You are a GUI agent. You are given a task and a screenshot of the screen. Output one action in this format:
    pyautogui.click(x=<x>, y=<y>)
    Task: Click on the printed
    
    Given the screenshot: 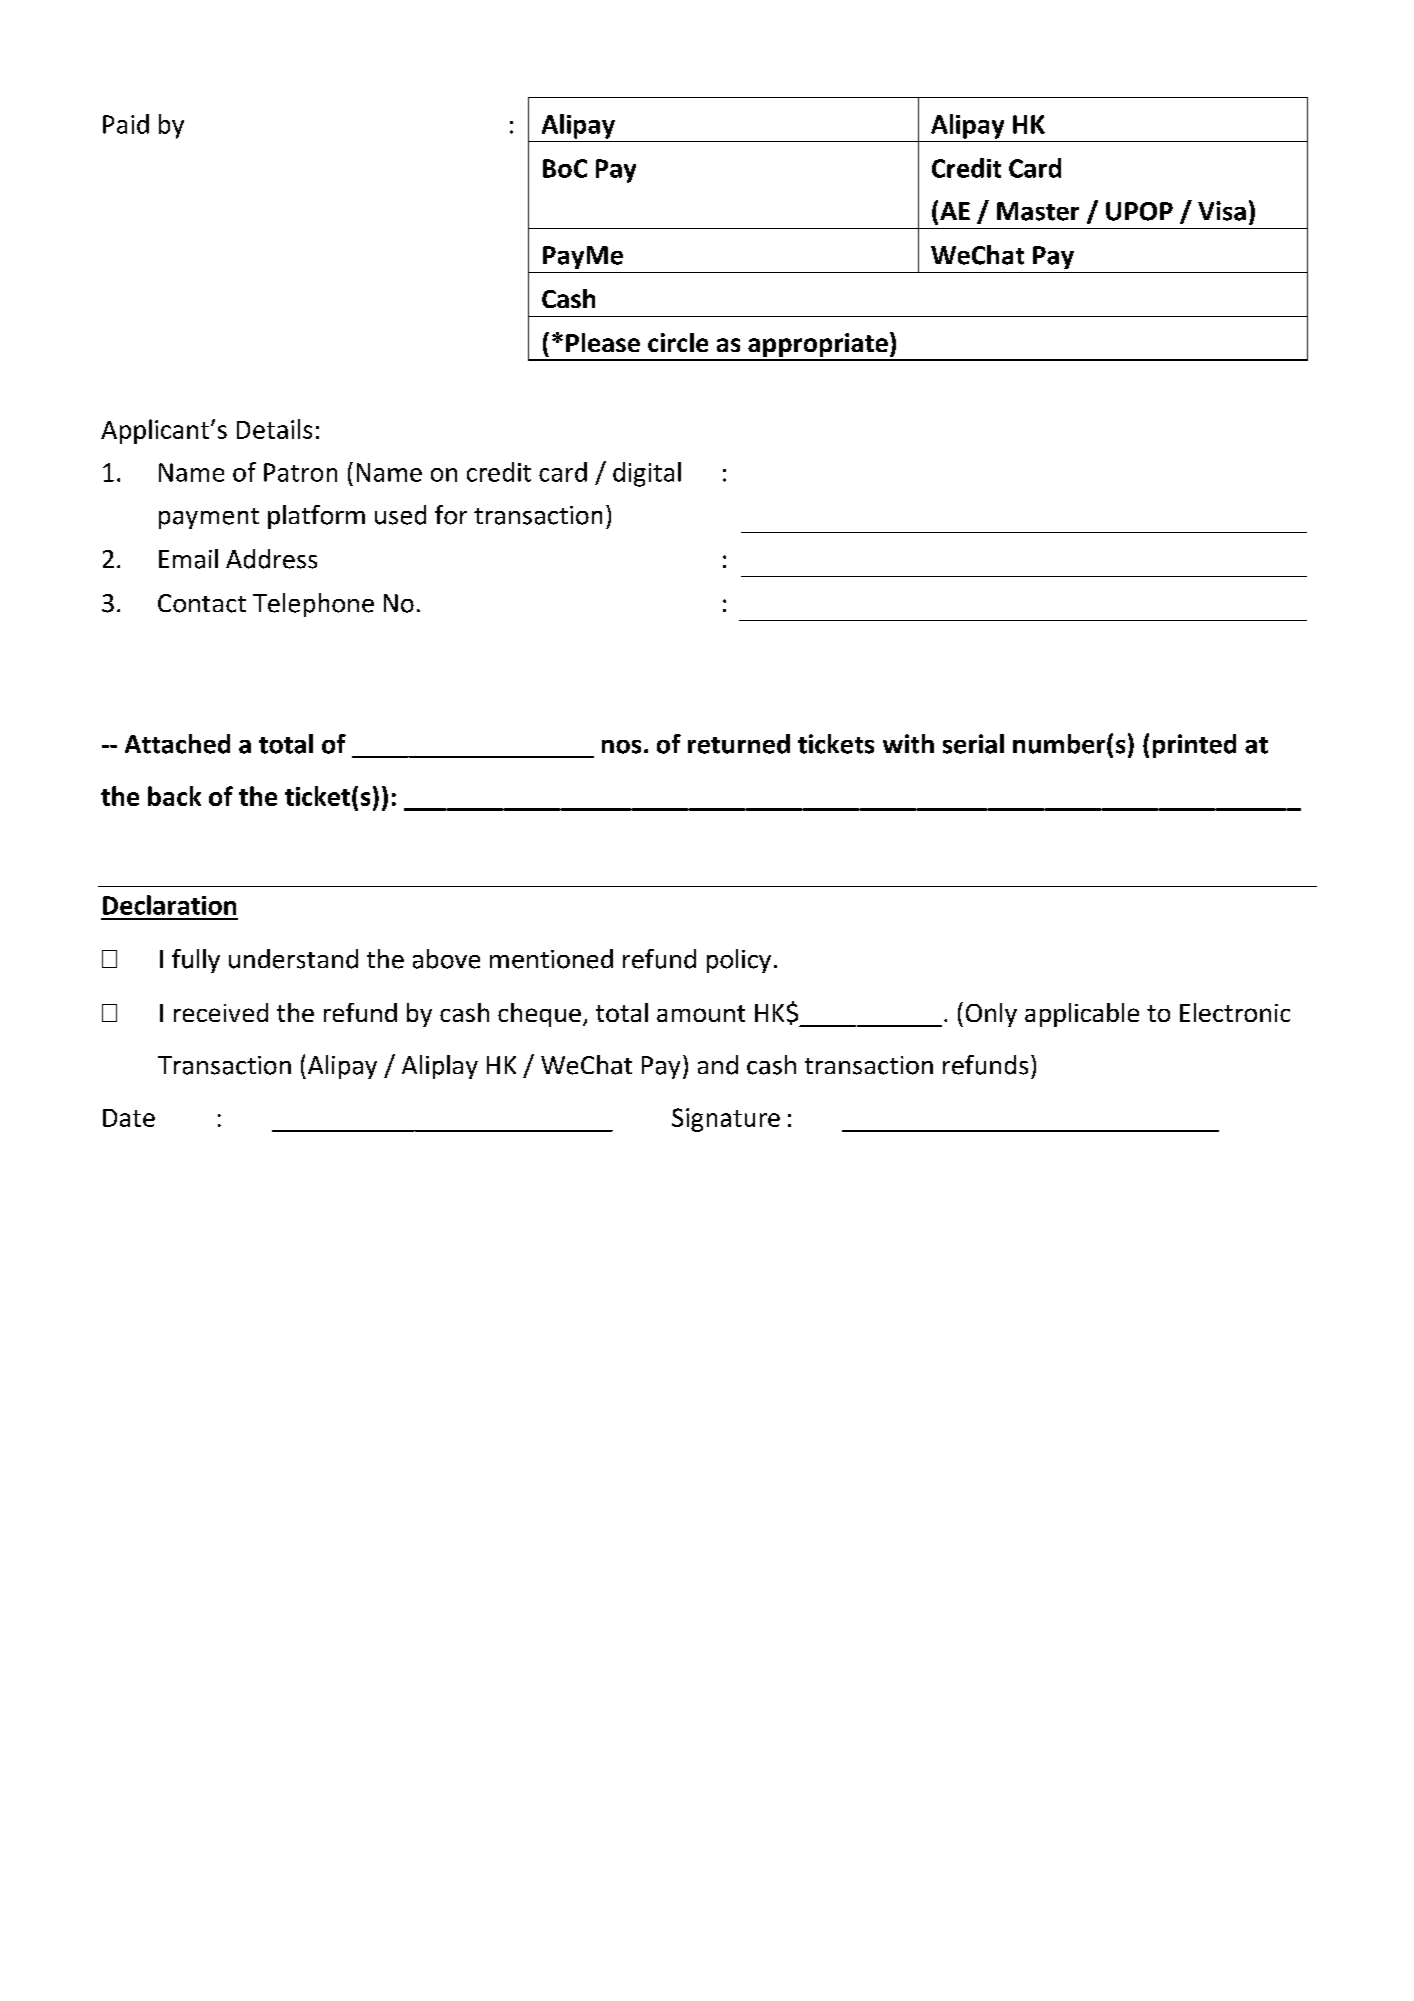 What is the action you would take?
    pyautogui.click(x=1194, y=746)
